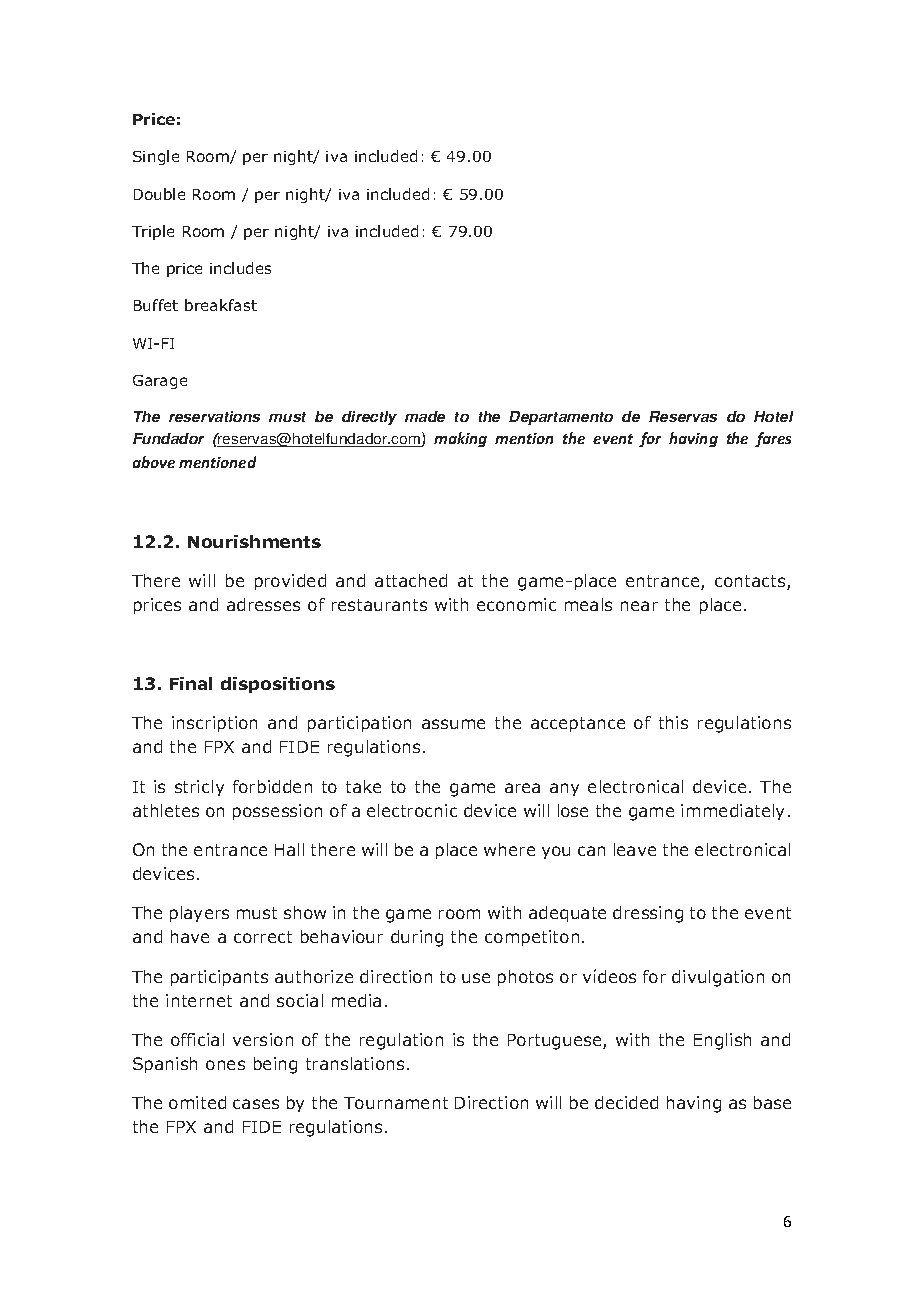 The width and height of the image is (924, 1308). Describe the element at coordinates (289, 849) in the image. I see `Hall` at that location.
